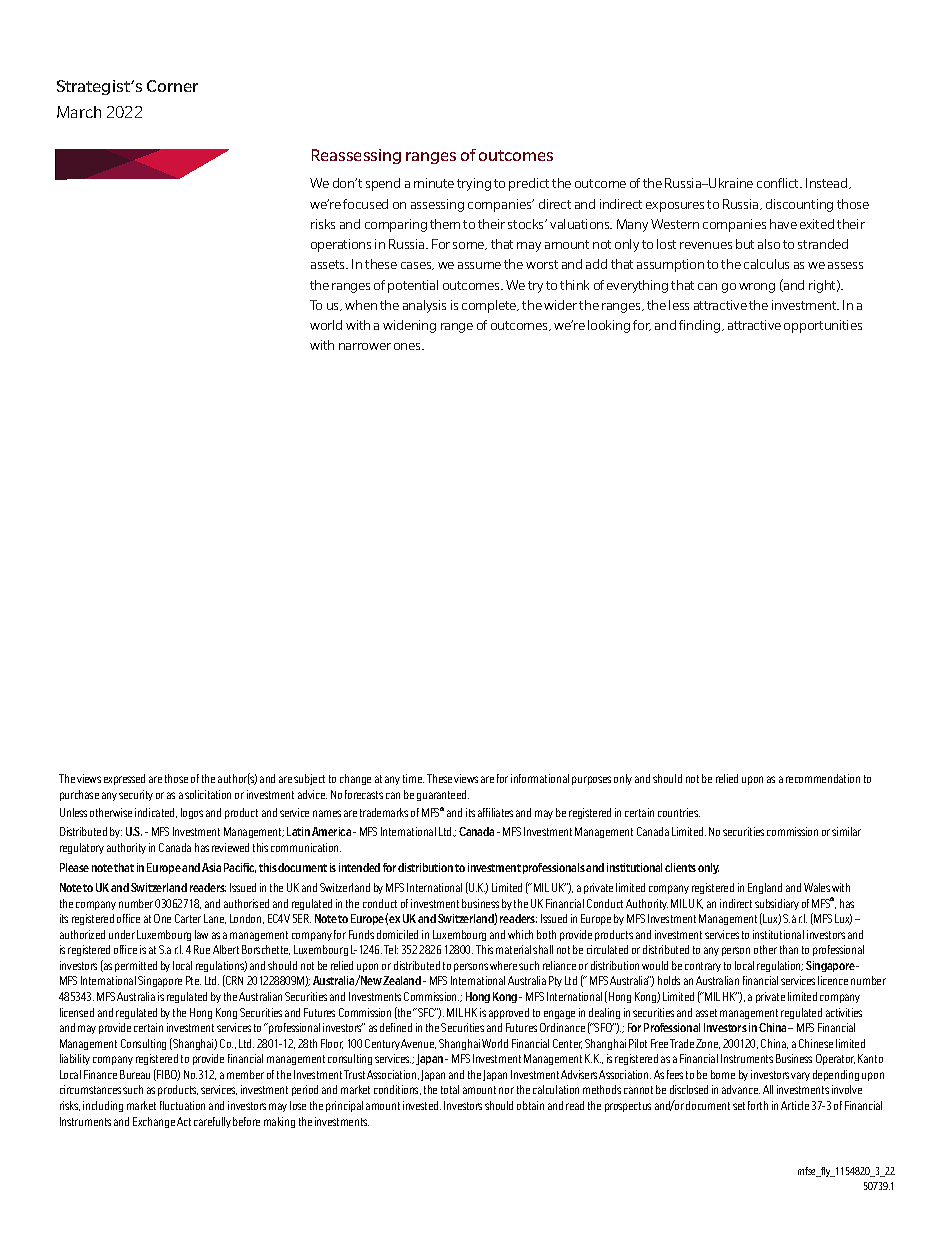 The height and width of the image is (1233, 952). Describe the element at coordinates (474, 184) in the image. I see `trying` at that location.
